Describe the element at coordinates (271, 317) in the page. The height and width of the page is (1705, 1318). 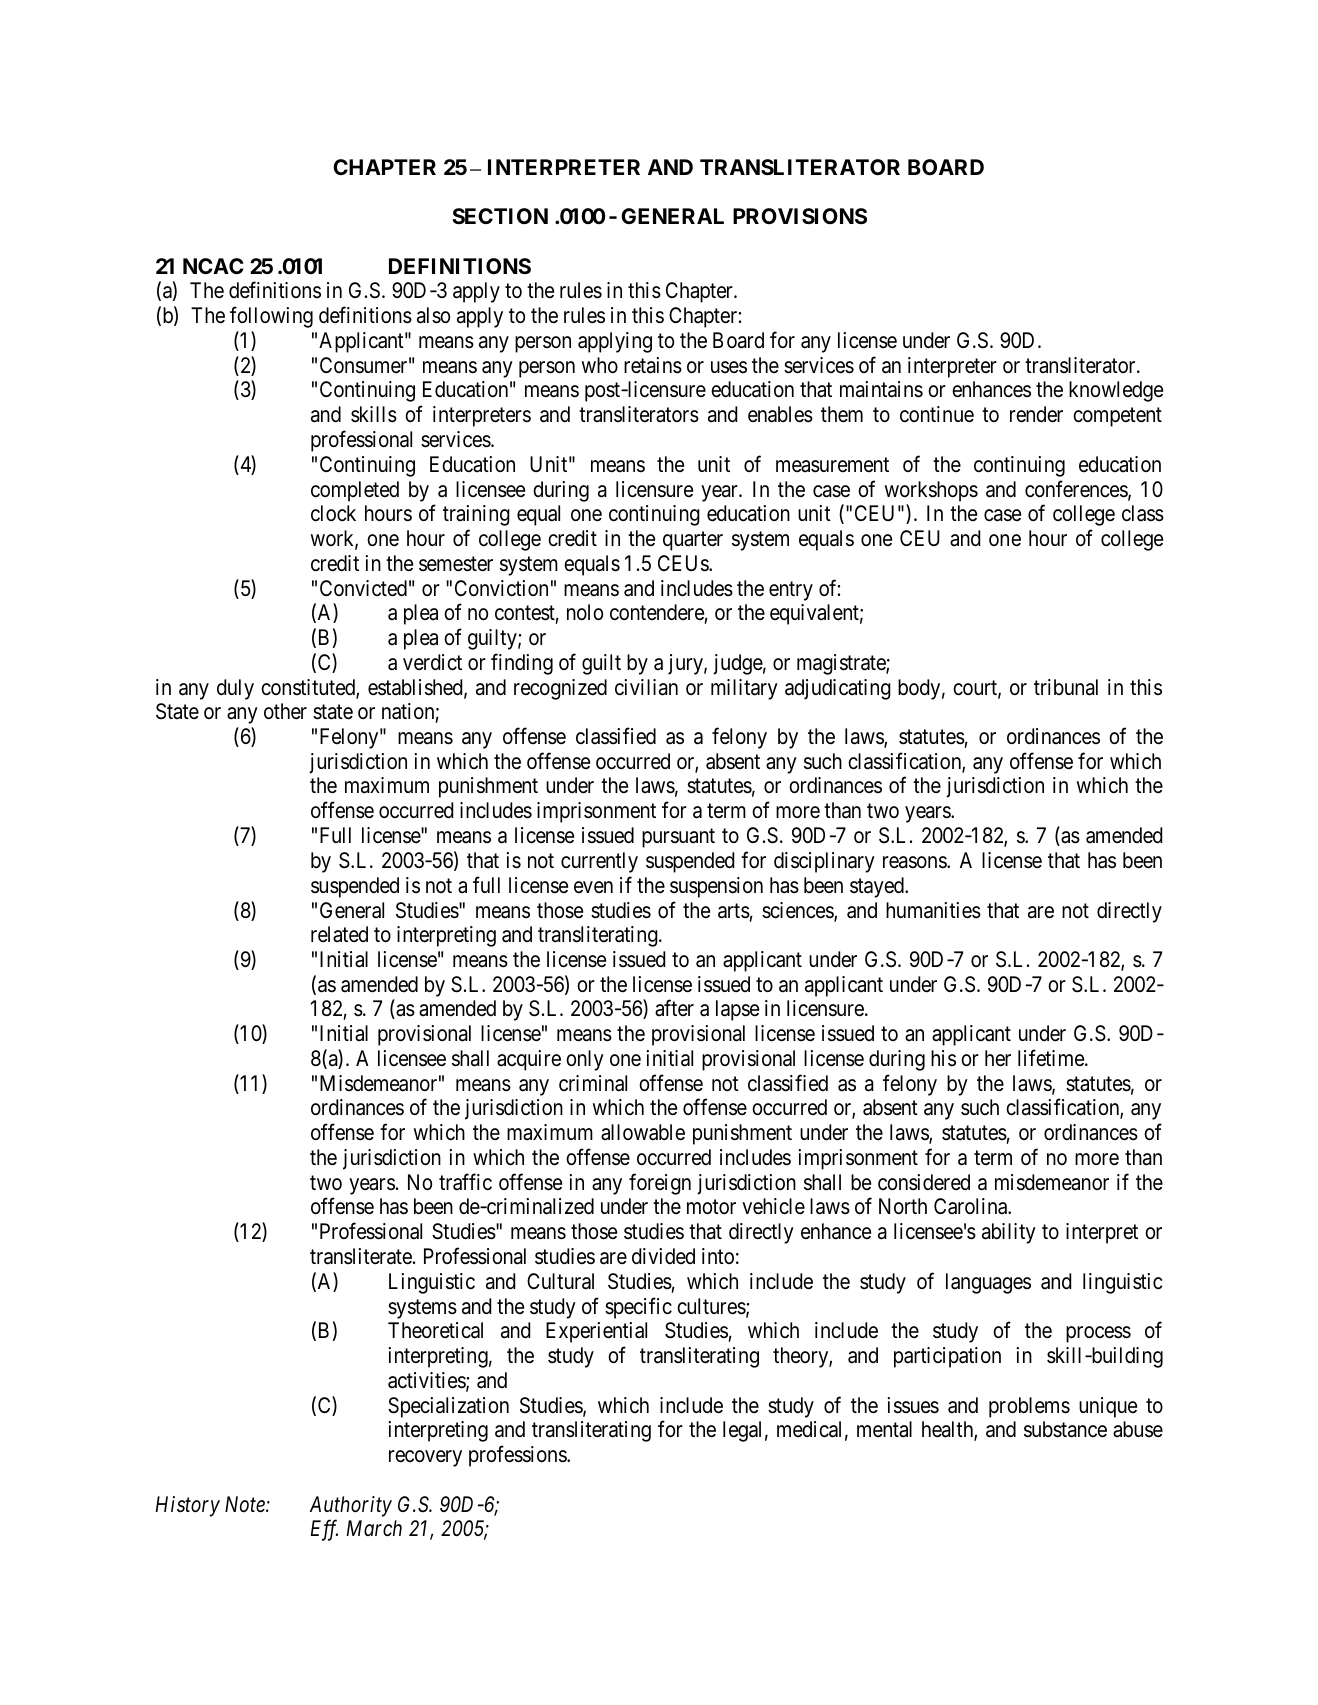
I see `following` at that location.
